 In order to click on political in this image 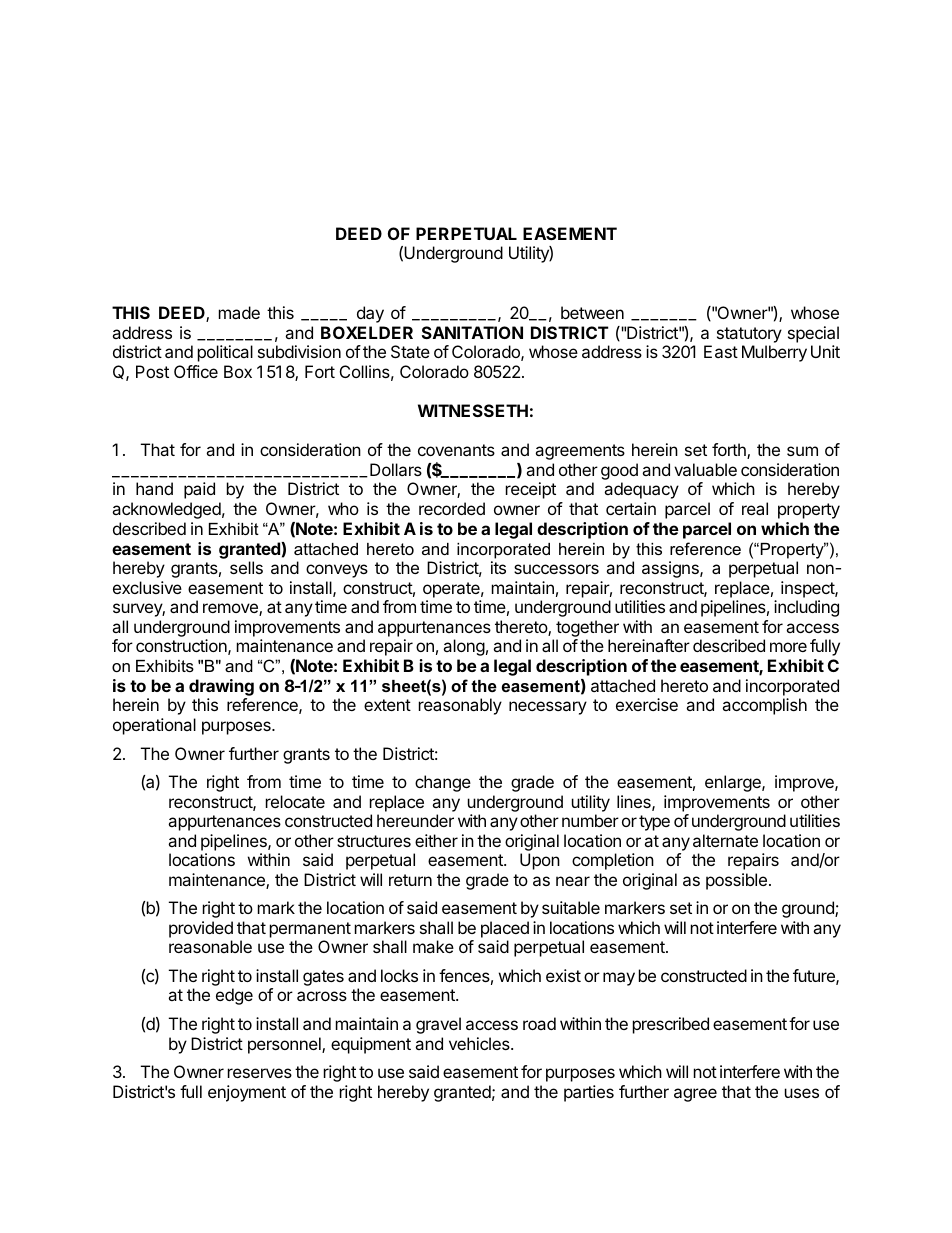, I will do `click(225, 353)`.
